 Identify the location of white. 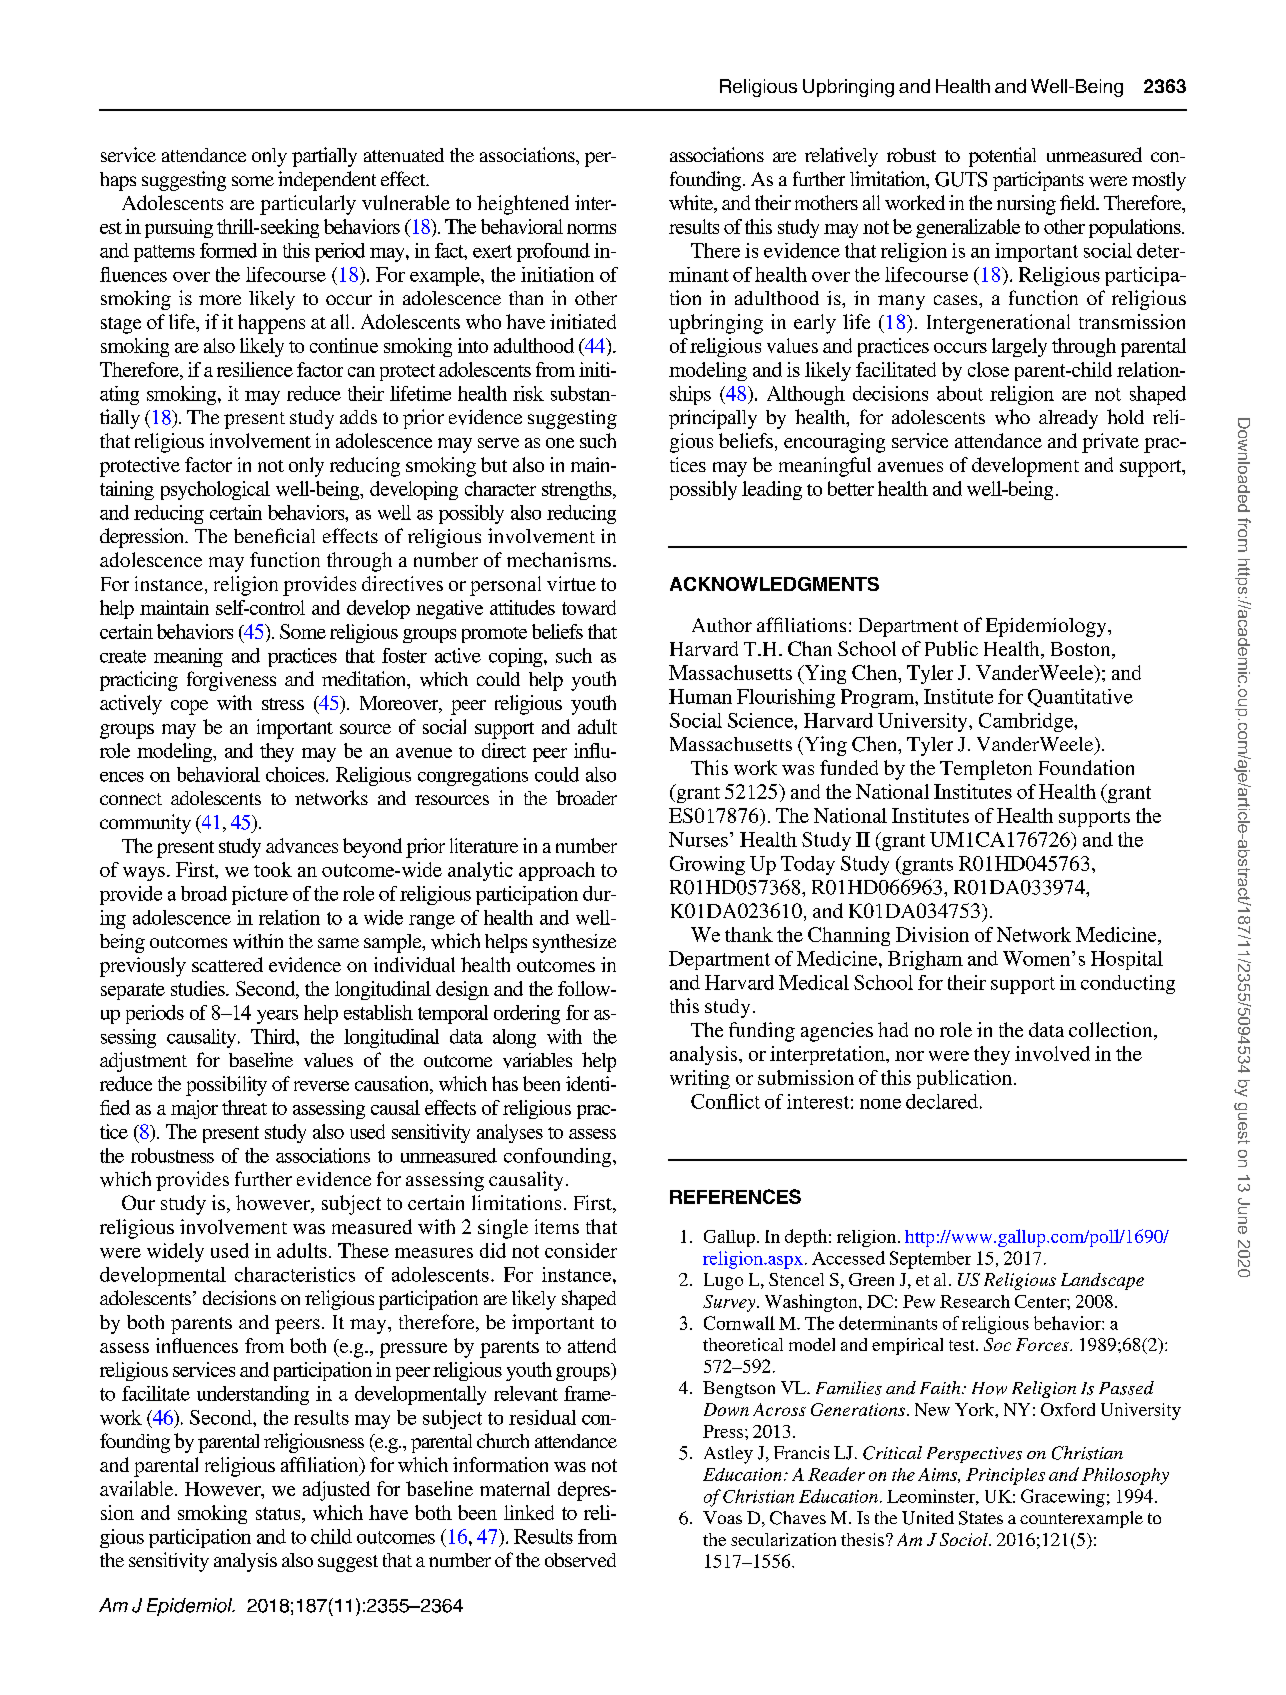
(692, 204).
